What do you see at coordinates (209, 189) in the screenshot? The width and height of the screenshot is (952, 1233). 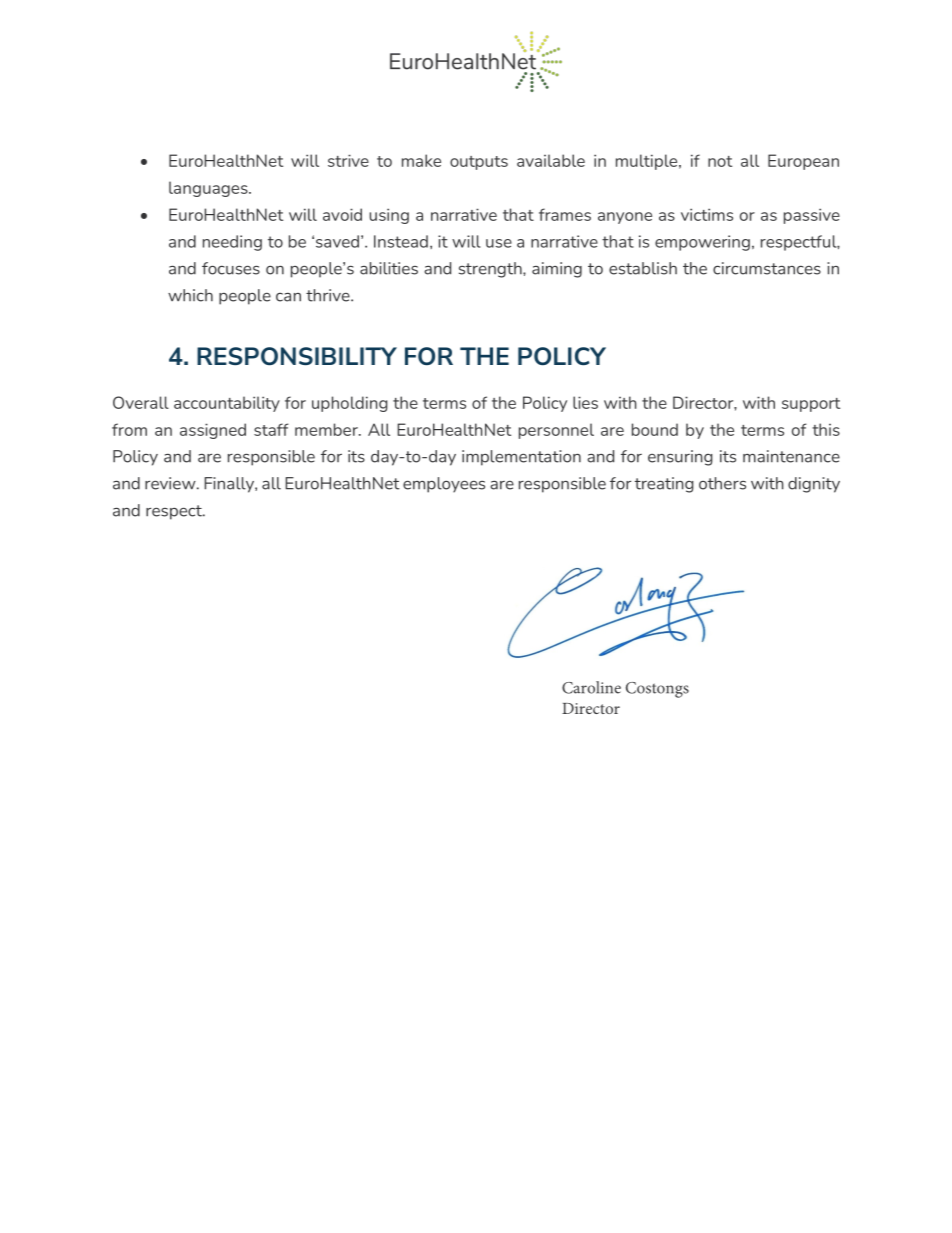 I see `languages` at bounding box center [209, 189].
